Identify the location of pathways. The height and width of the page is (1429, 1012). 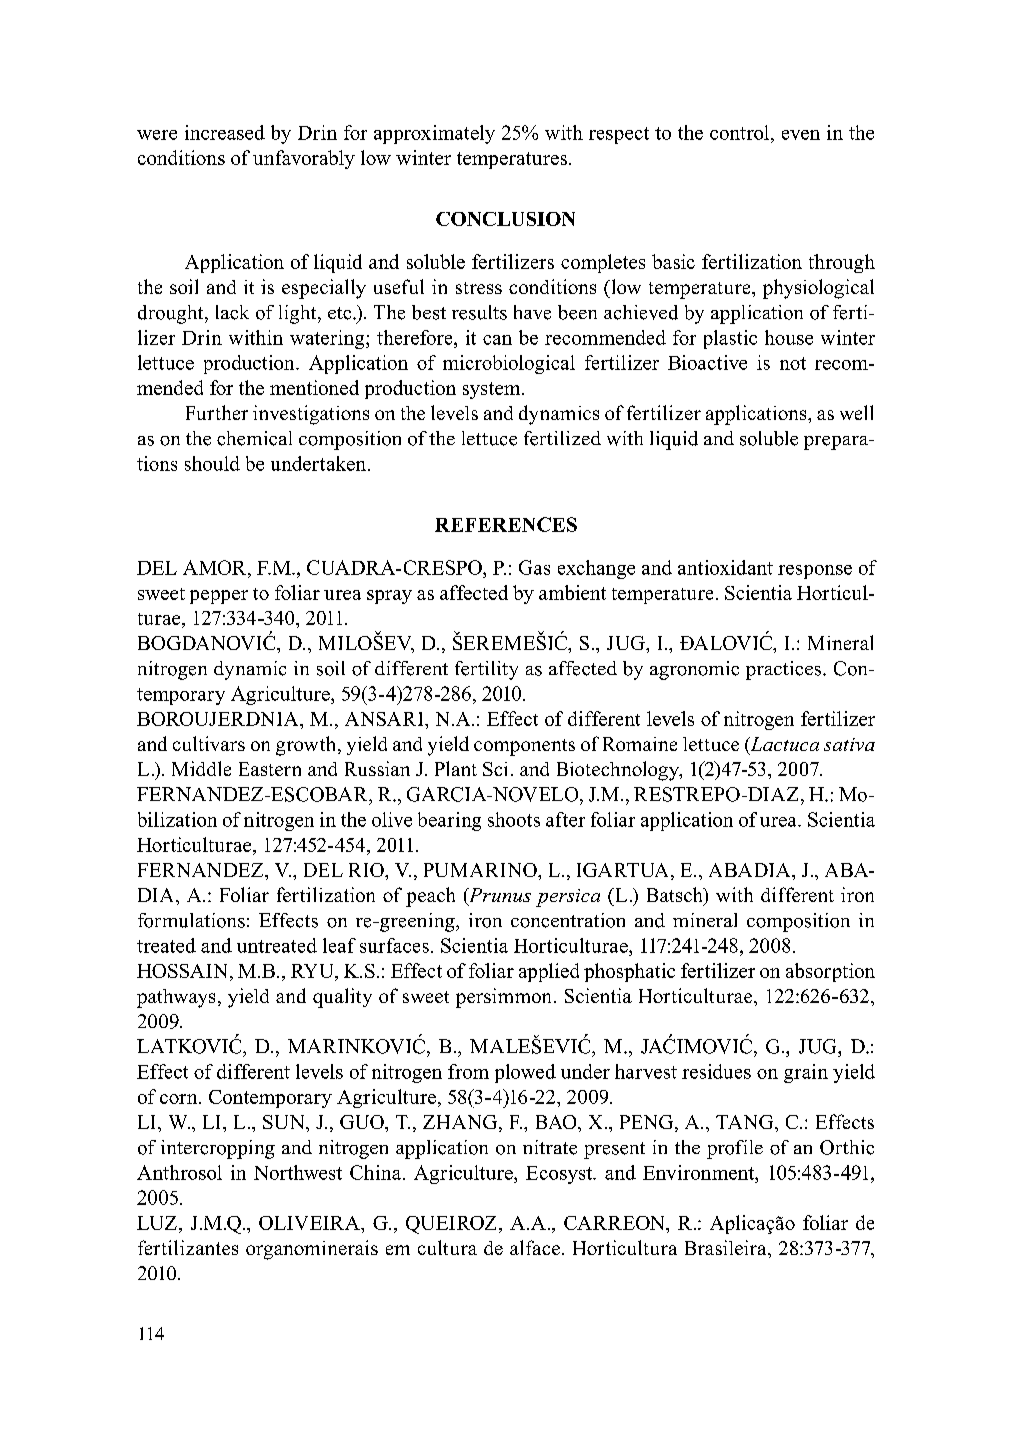
(176, 998).
